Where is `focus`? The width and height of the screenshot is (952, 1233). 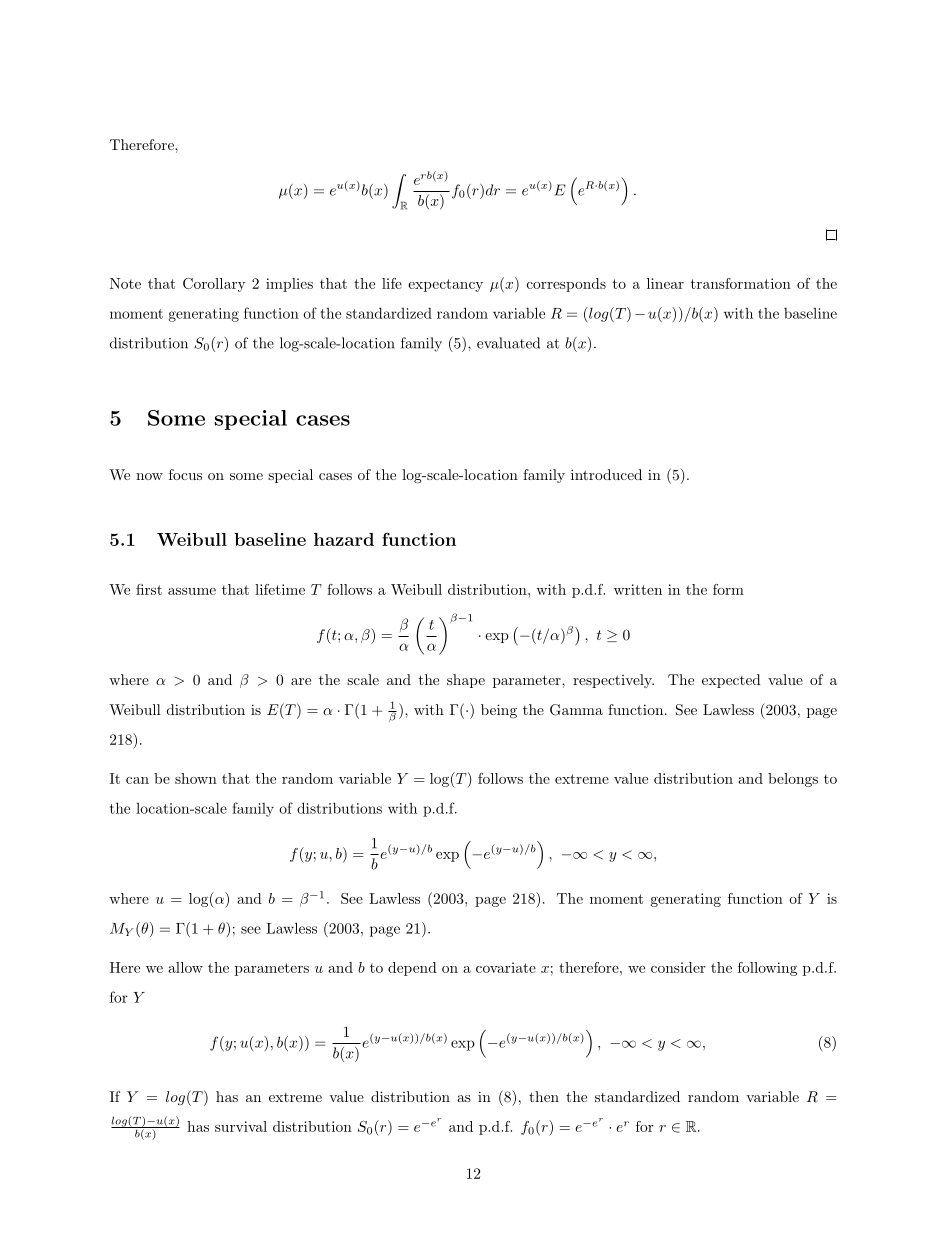 focus is located at coordinates (185, 474).
